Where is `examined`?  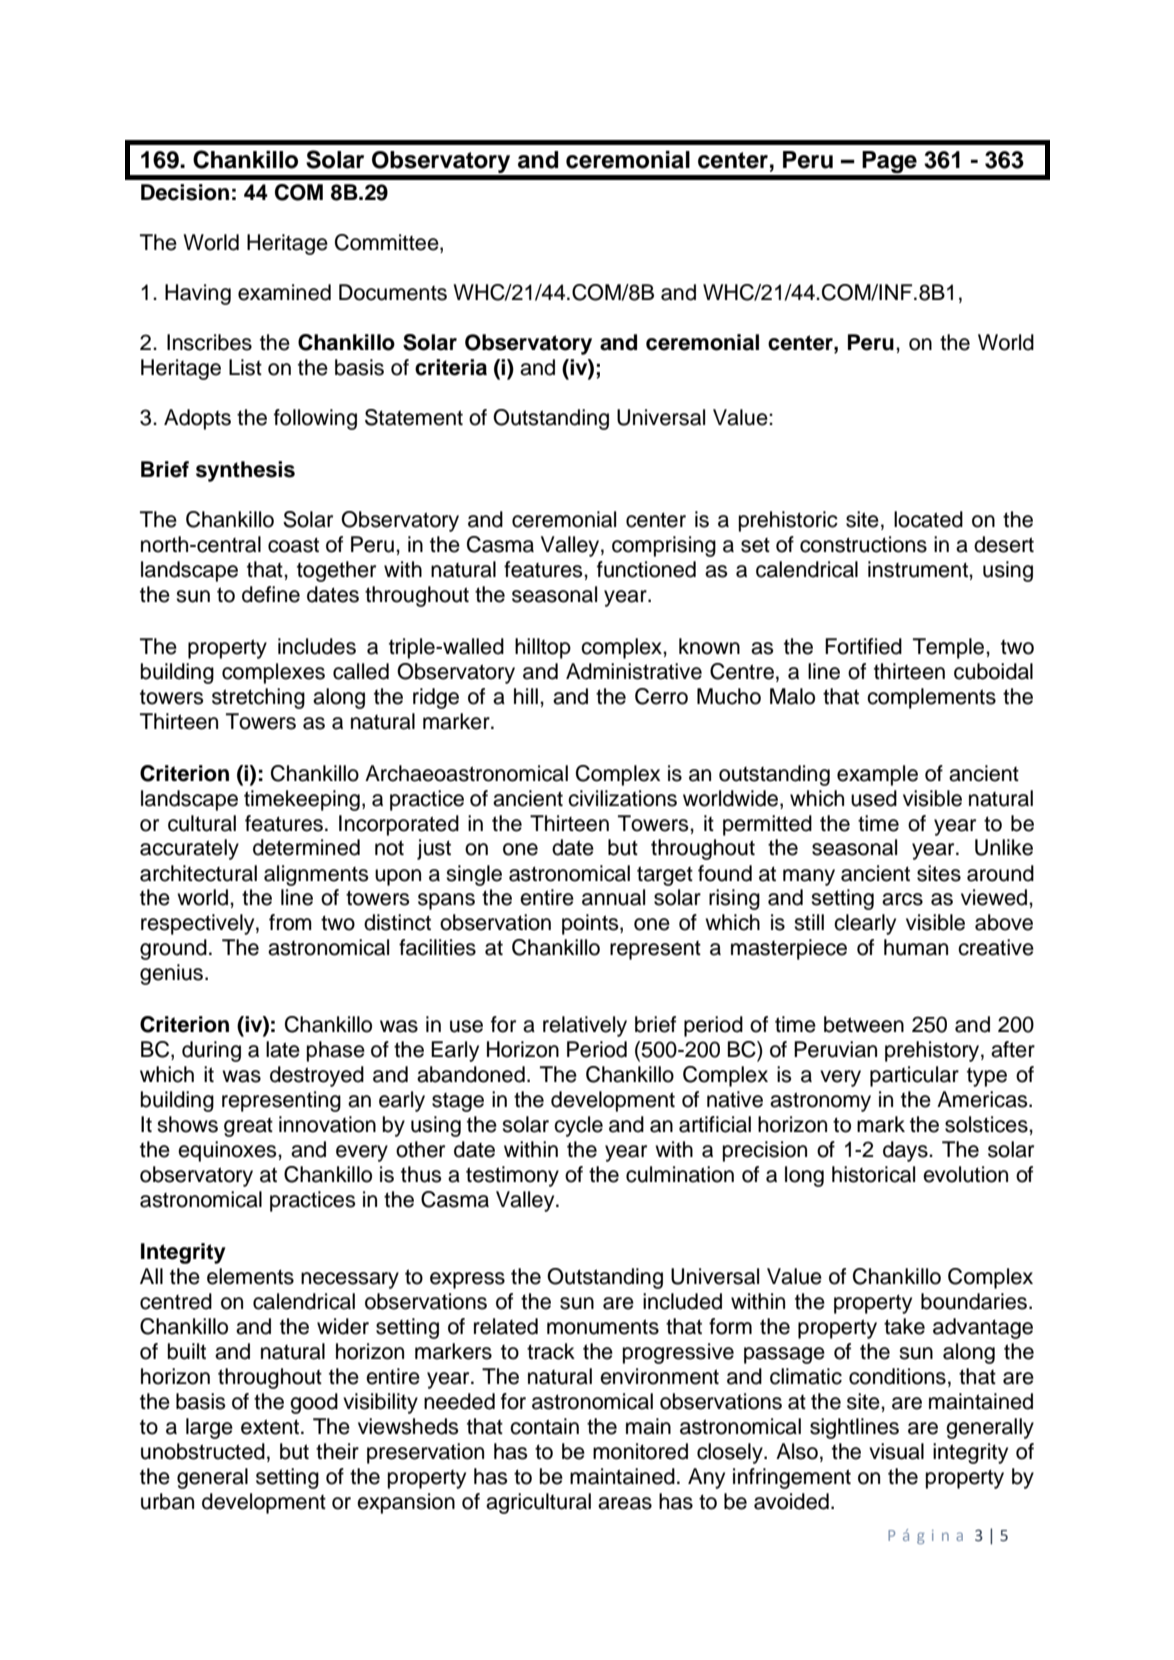
examined is located at coordinates (284, 292).
